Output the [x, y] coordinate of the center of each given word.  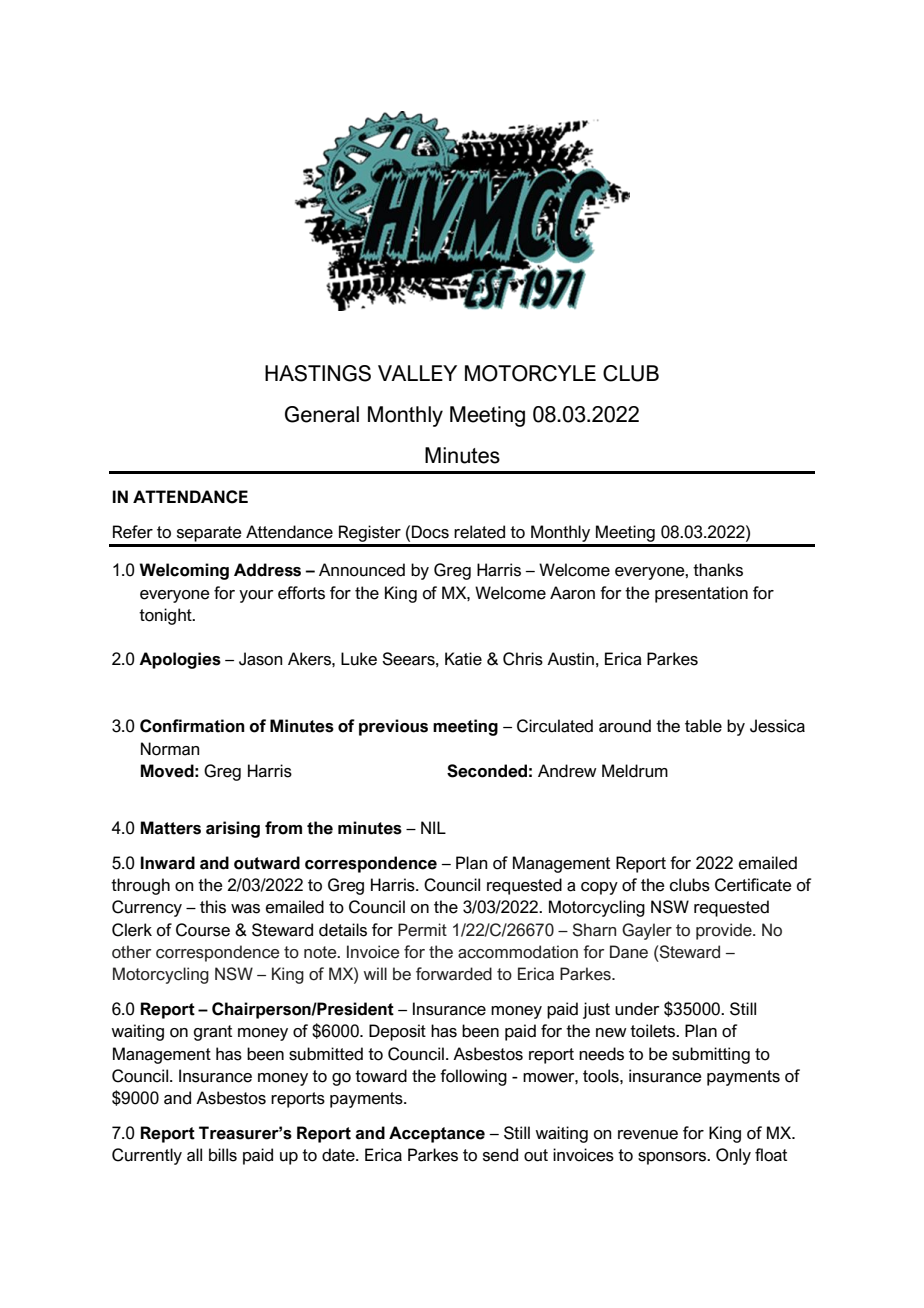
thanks [718, 570]
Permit [422, 930]
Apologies [180, 660]
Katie [463, 659]
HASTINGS [318, 373]
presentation [701, 594]
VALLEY [417, 373]
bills [223, 1155]
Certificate [753, 885]
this [213, 907]
